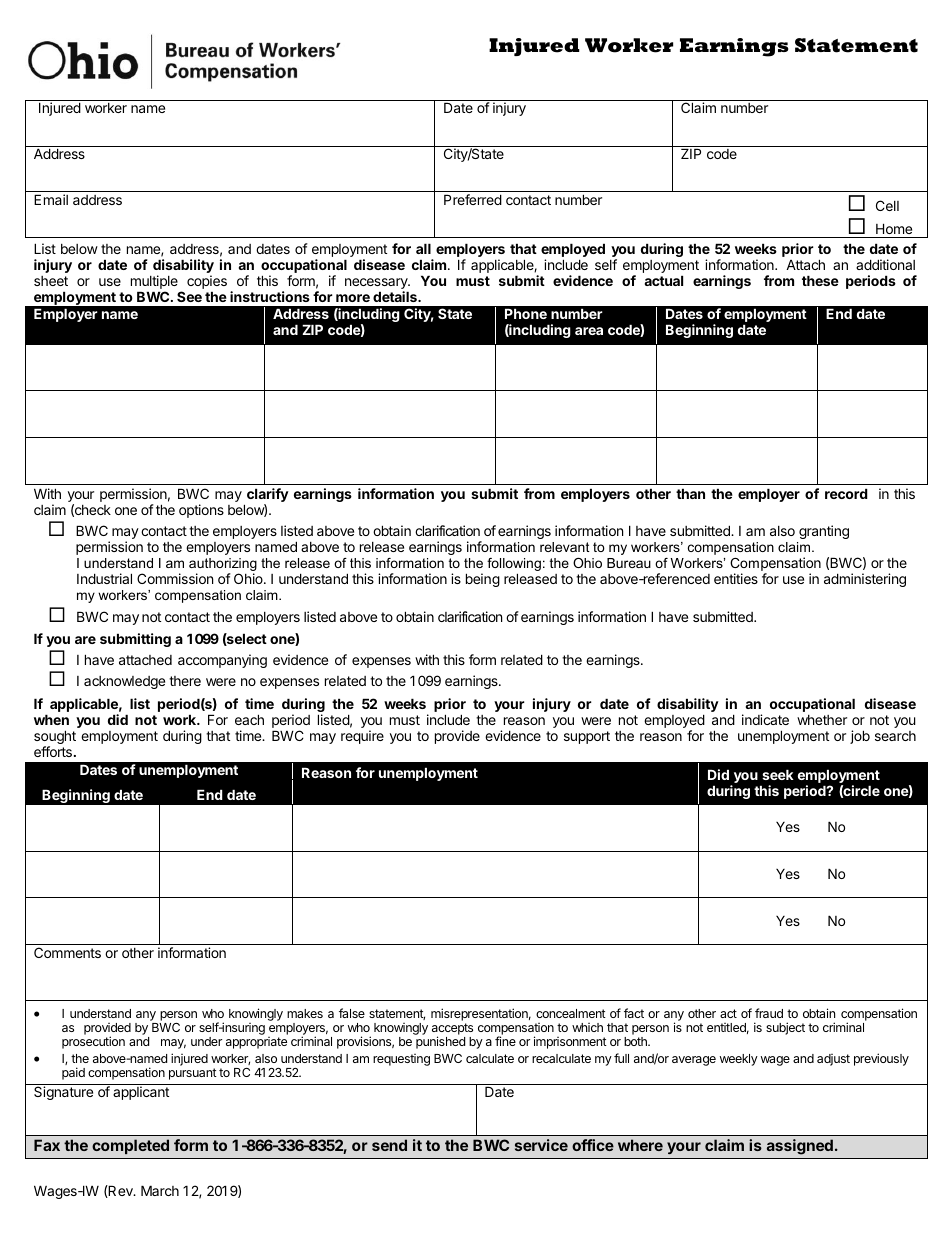 The height and width of the document is (1233, 952). I want to click on multiple, so click(154, 283).
